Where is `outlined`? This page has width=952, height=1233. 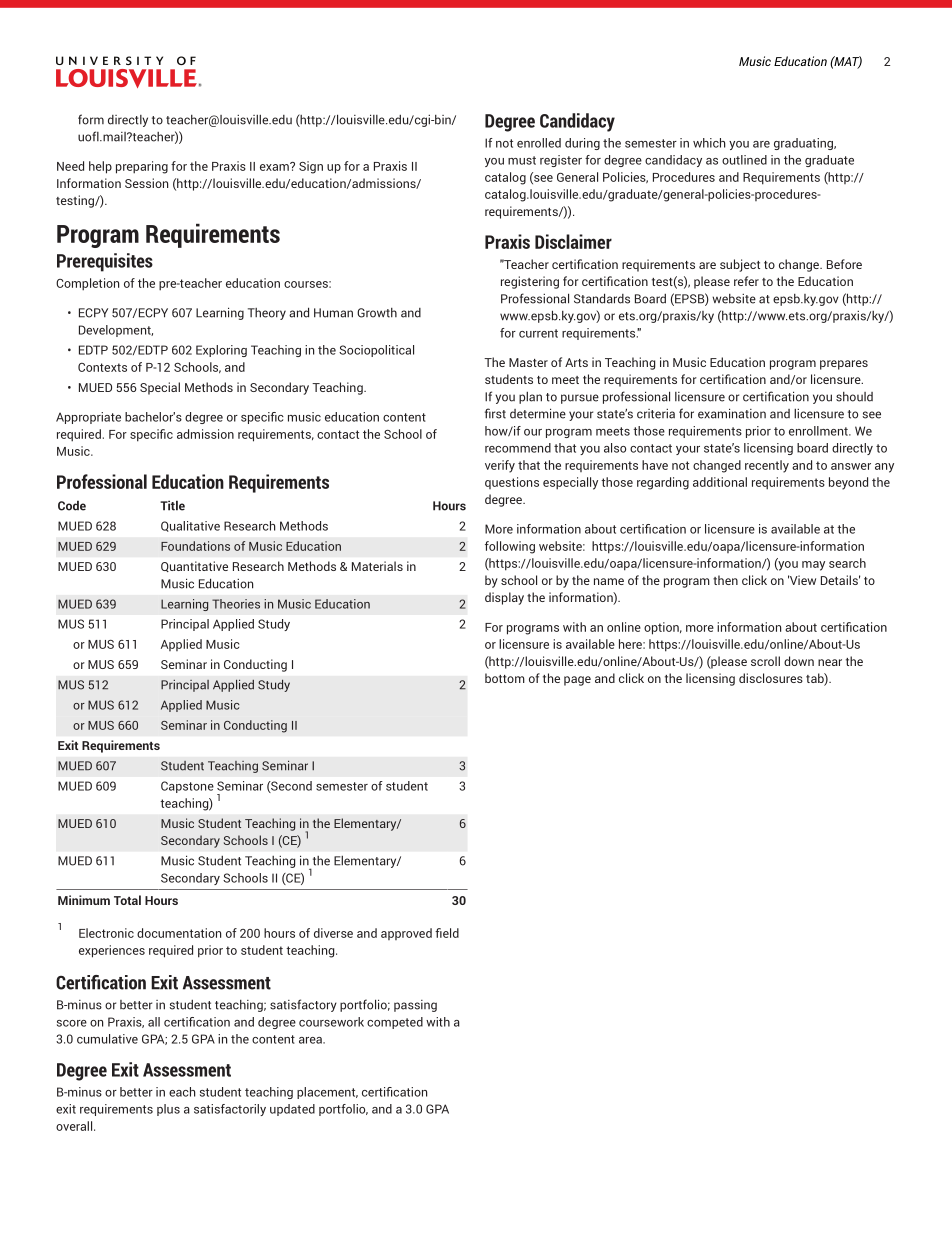
outlined is located at coordinates (744, 160).
